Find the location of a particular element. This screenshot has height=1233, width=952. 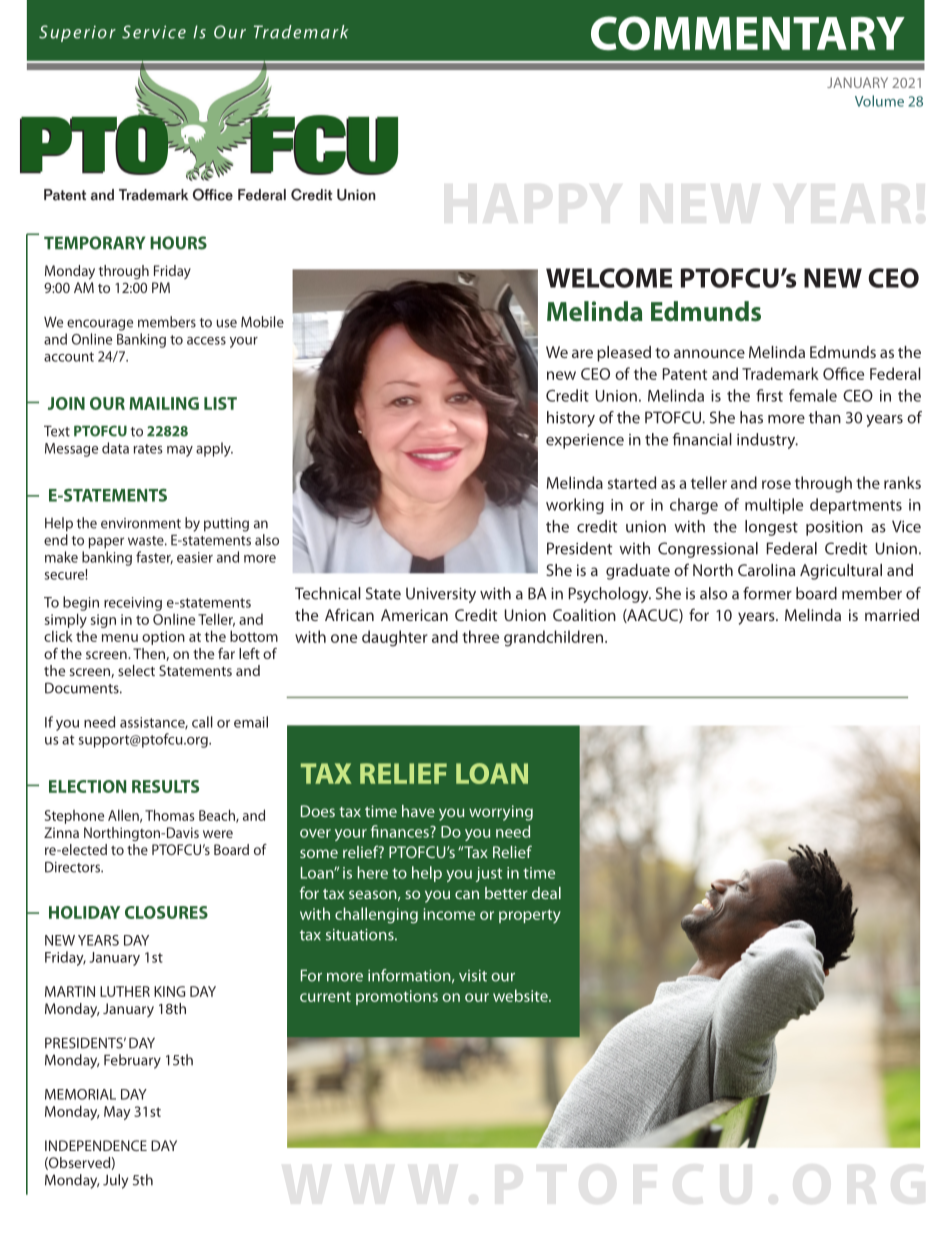

three is located at coordinates (480, 636).
